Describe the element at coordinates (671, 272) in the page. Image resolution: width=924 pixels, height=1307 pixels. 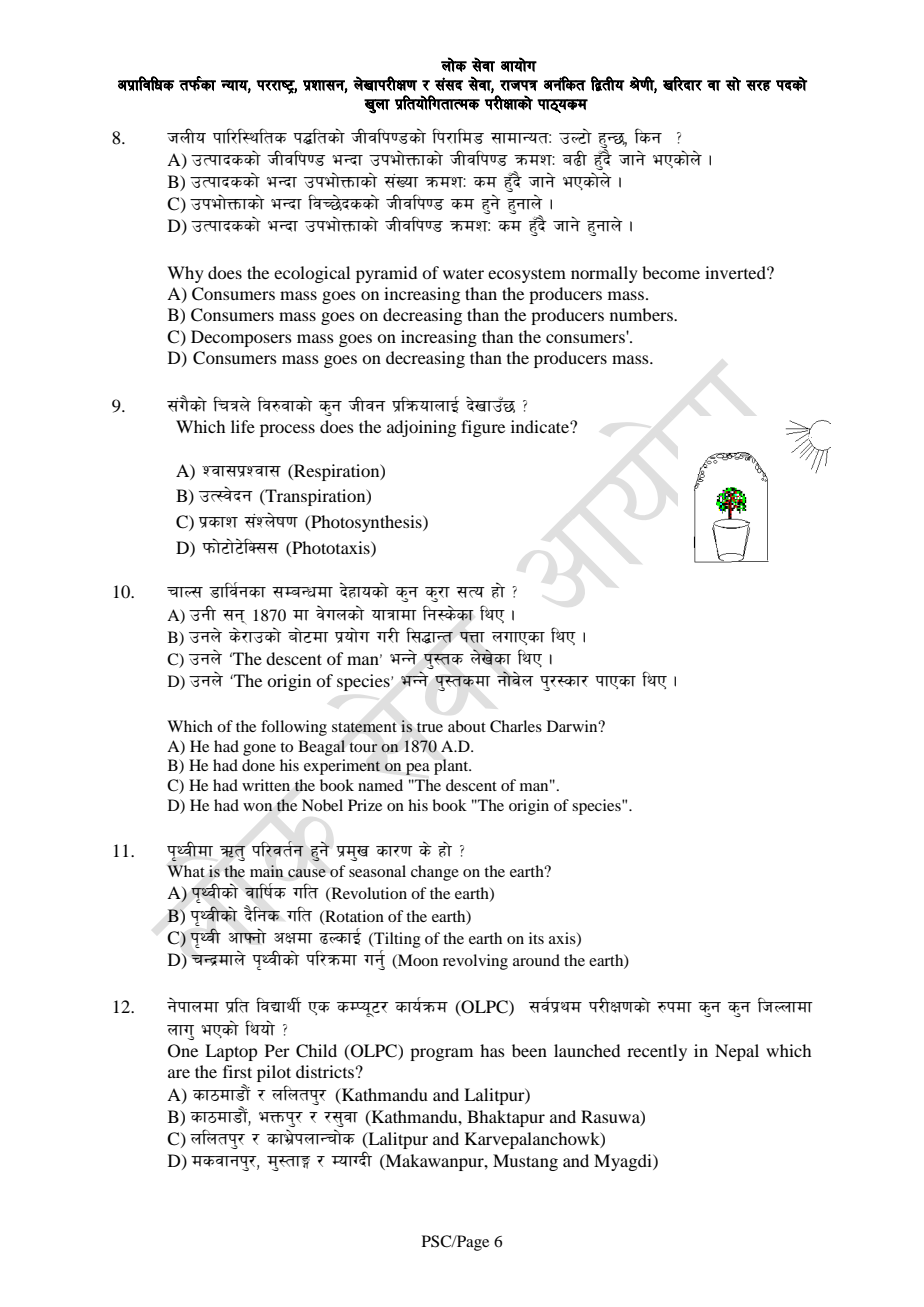
I see `become` at that location.
